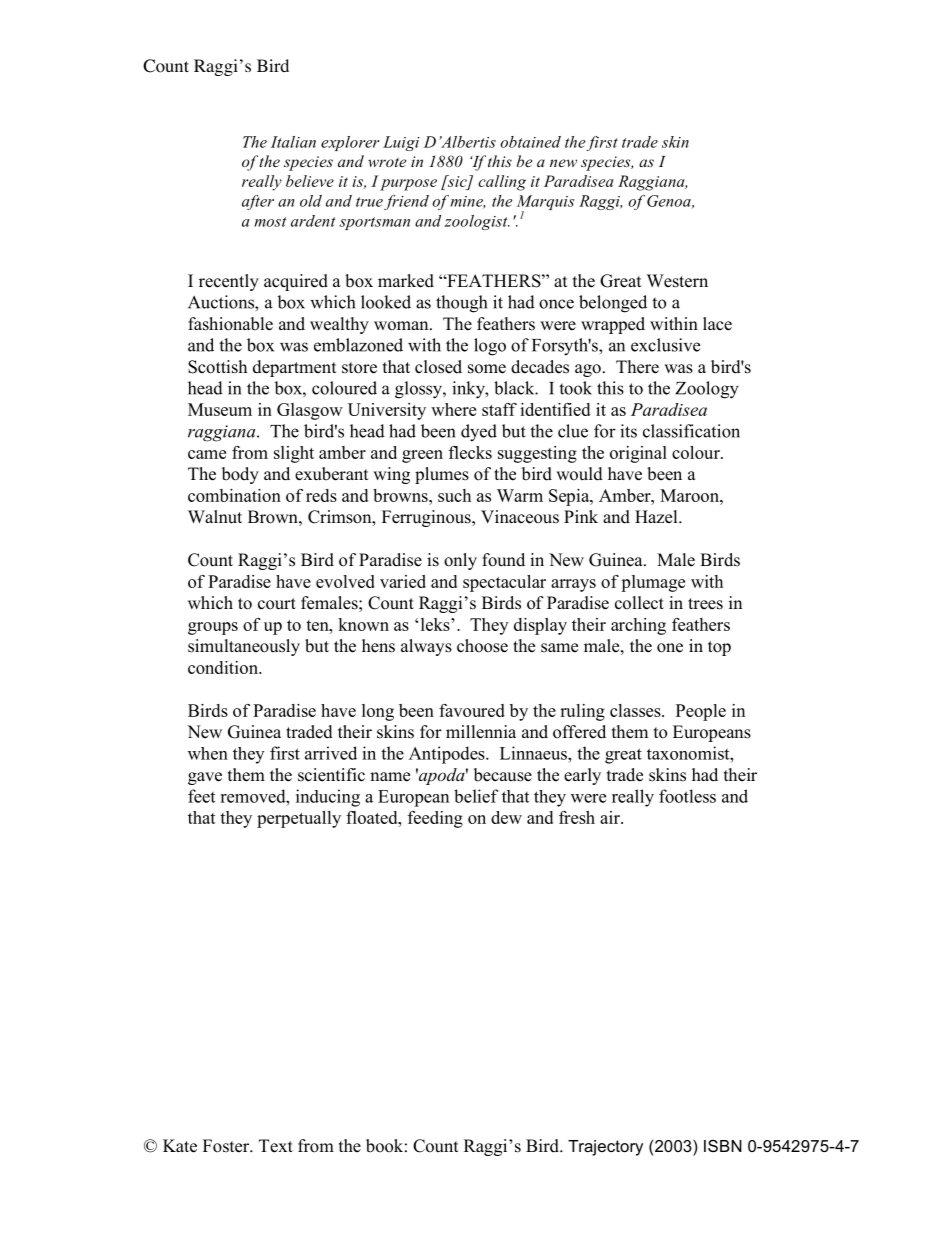 This page has width=952, height=1233. What do you see at coordinates (546, 204) in the page?
I see `Marquis` at bounding box center [546, 204].
